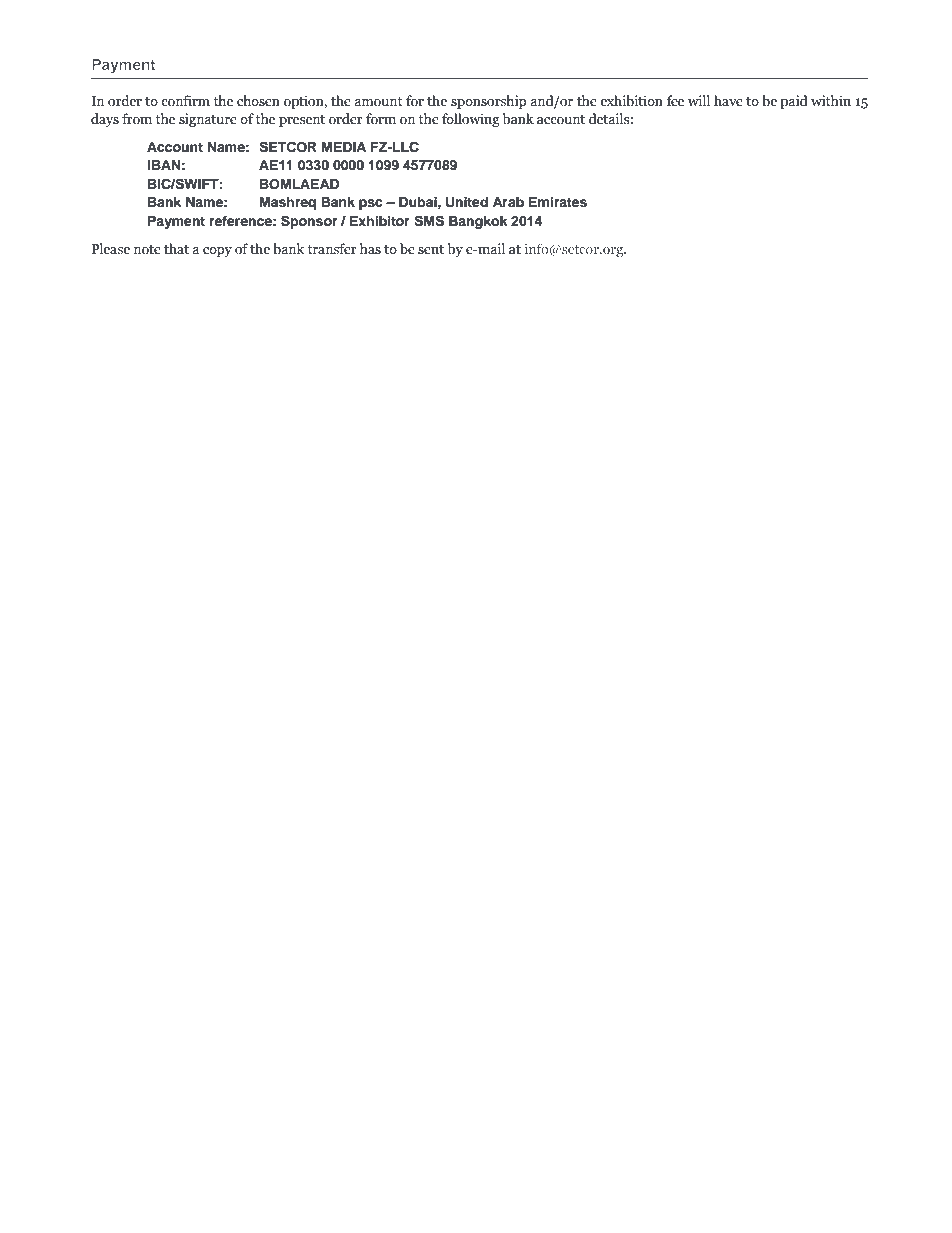 This image has width=952, height=1233. What do you see at coordinates (728, 101) in the image?
I see `have` at bounding box center [728, 101].
